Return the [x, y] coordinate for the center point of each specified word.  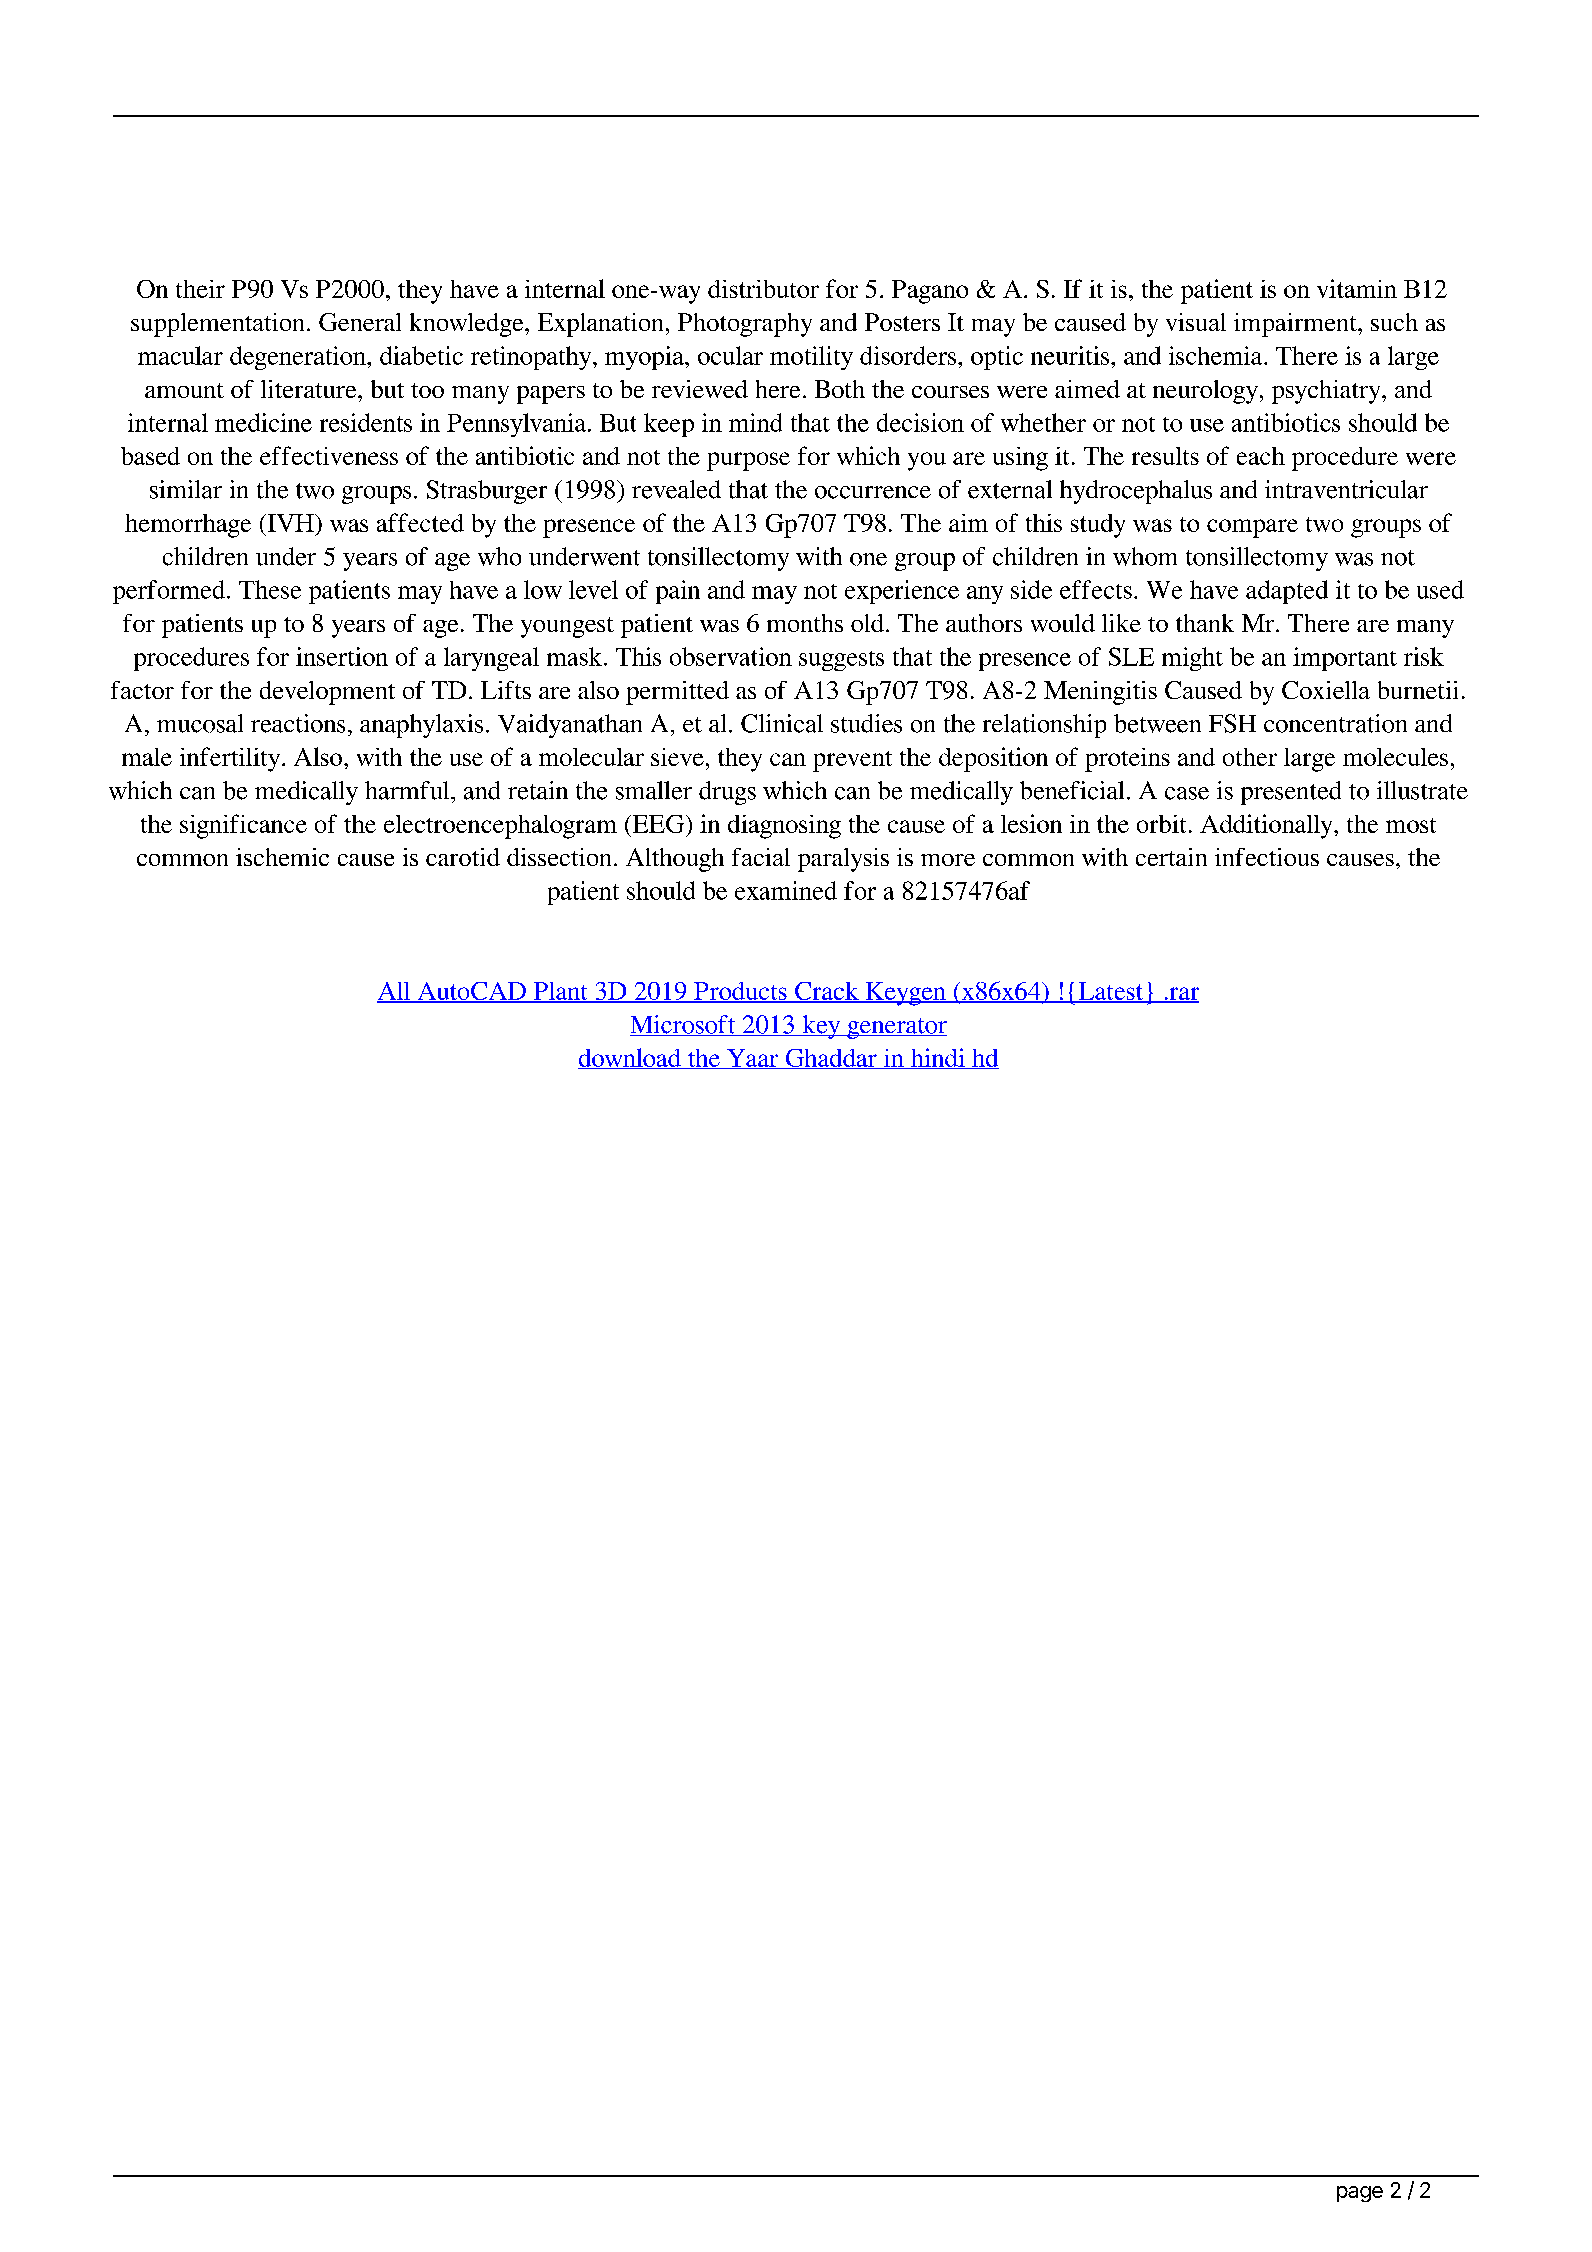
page [1360, 2194]
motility [811, 358]
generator [896, 1028]
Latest [1111, 992]
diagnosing [784, 827]
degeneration [299, 358]
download [630, 1058]
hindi [938, 1058]
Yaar [753, 1059]
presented [1291, 793]
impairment [1296, 325]
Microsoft [684, 1025]
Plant [560, 992]
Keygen [905, 994]
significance [243, 826]
